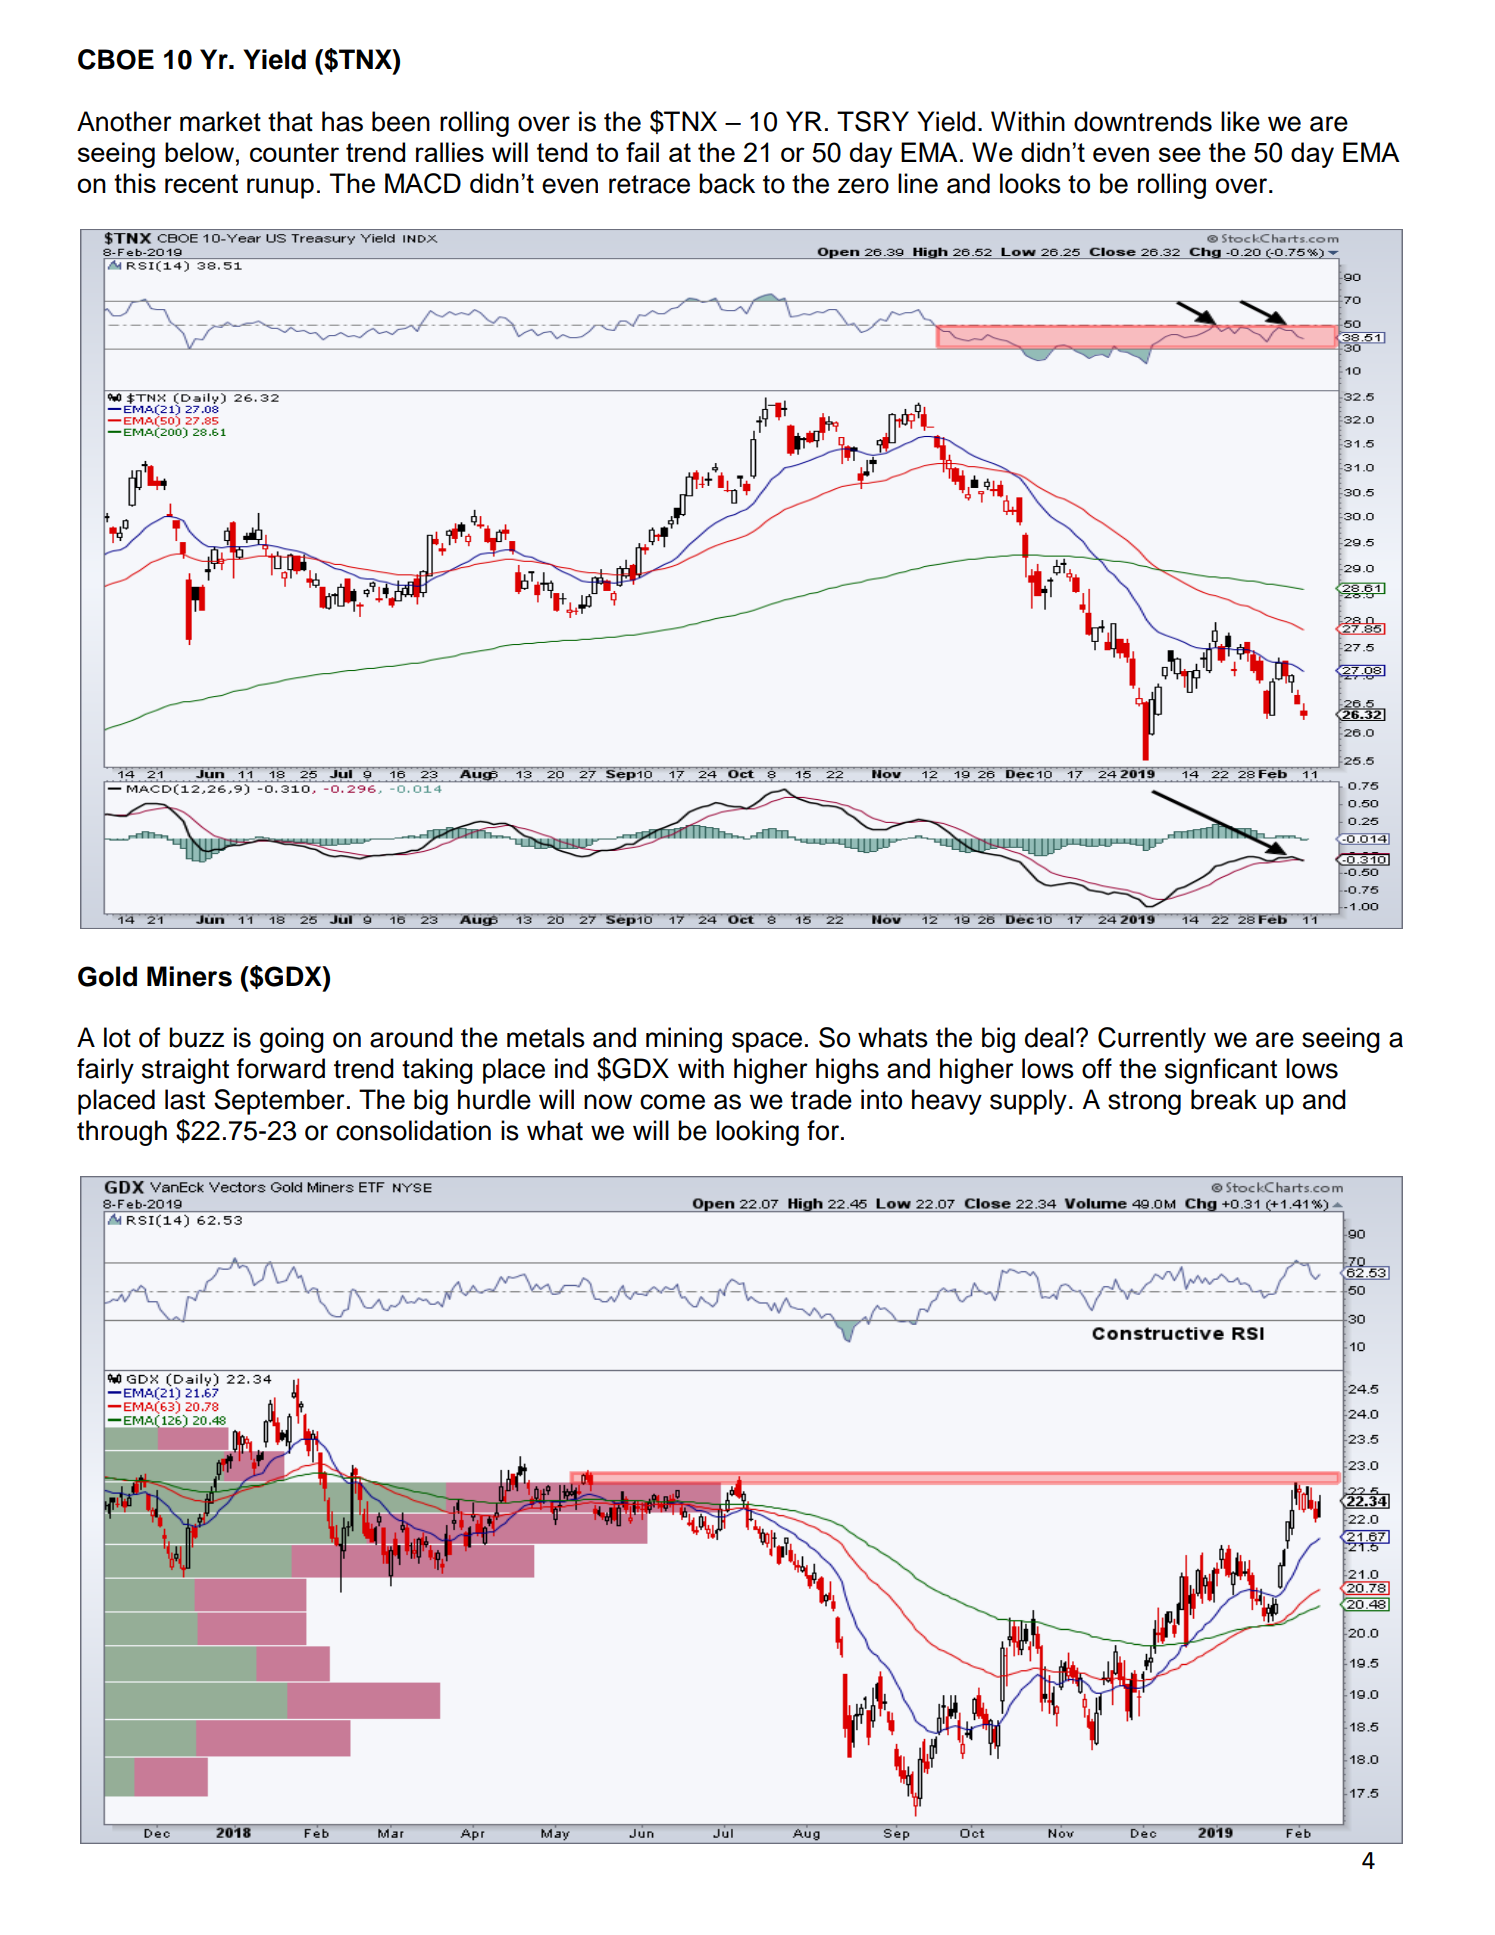 Image resolution: width=1495 pixels, height=1935 pixels. Describe the element at coordinates (1049, 1037) in the screenshot. I see `deal` at that location.
